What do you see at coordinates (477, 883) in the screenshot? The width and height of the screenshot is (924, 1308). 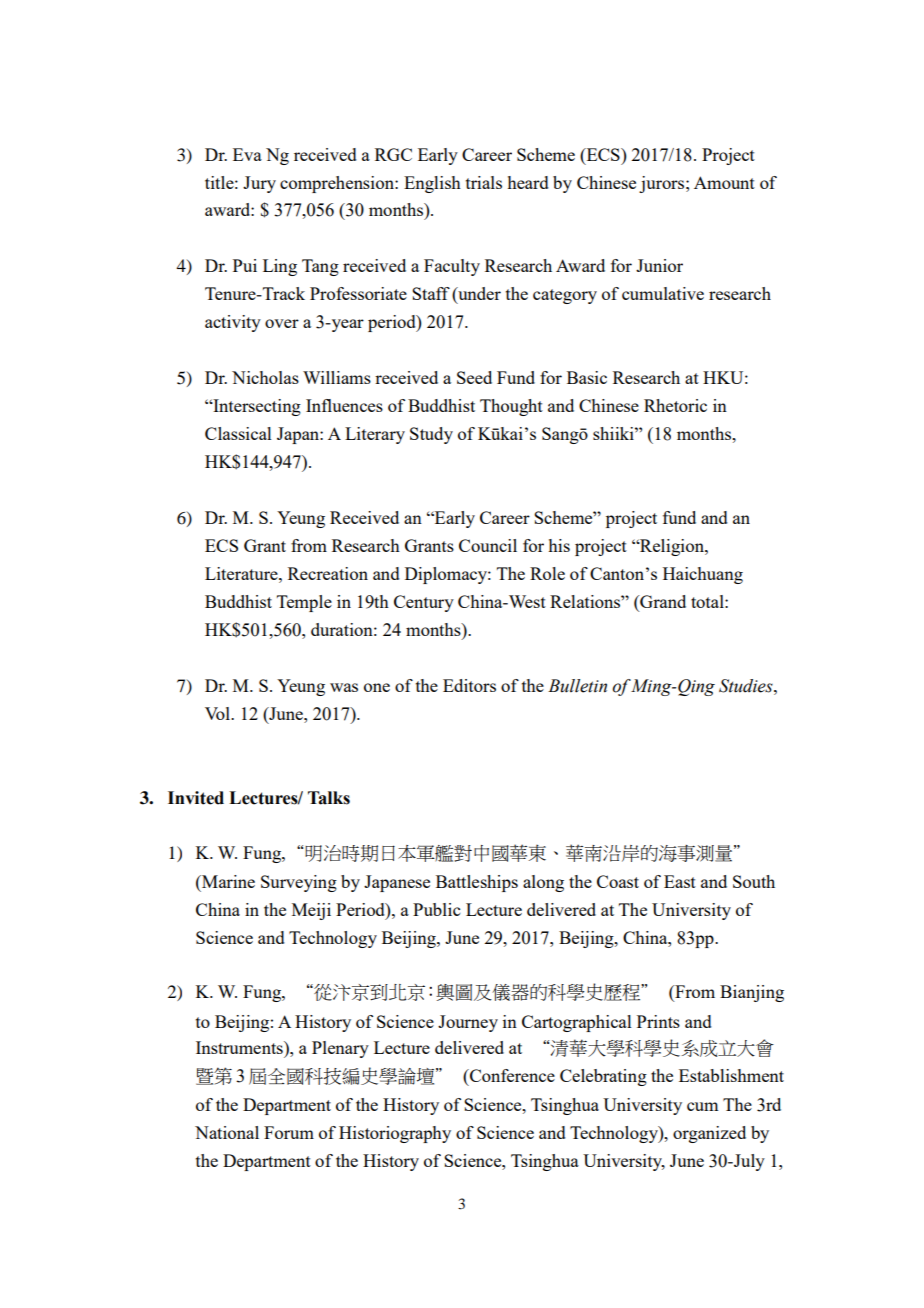 I see `Battleships` at bounding box center [477, 883].
